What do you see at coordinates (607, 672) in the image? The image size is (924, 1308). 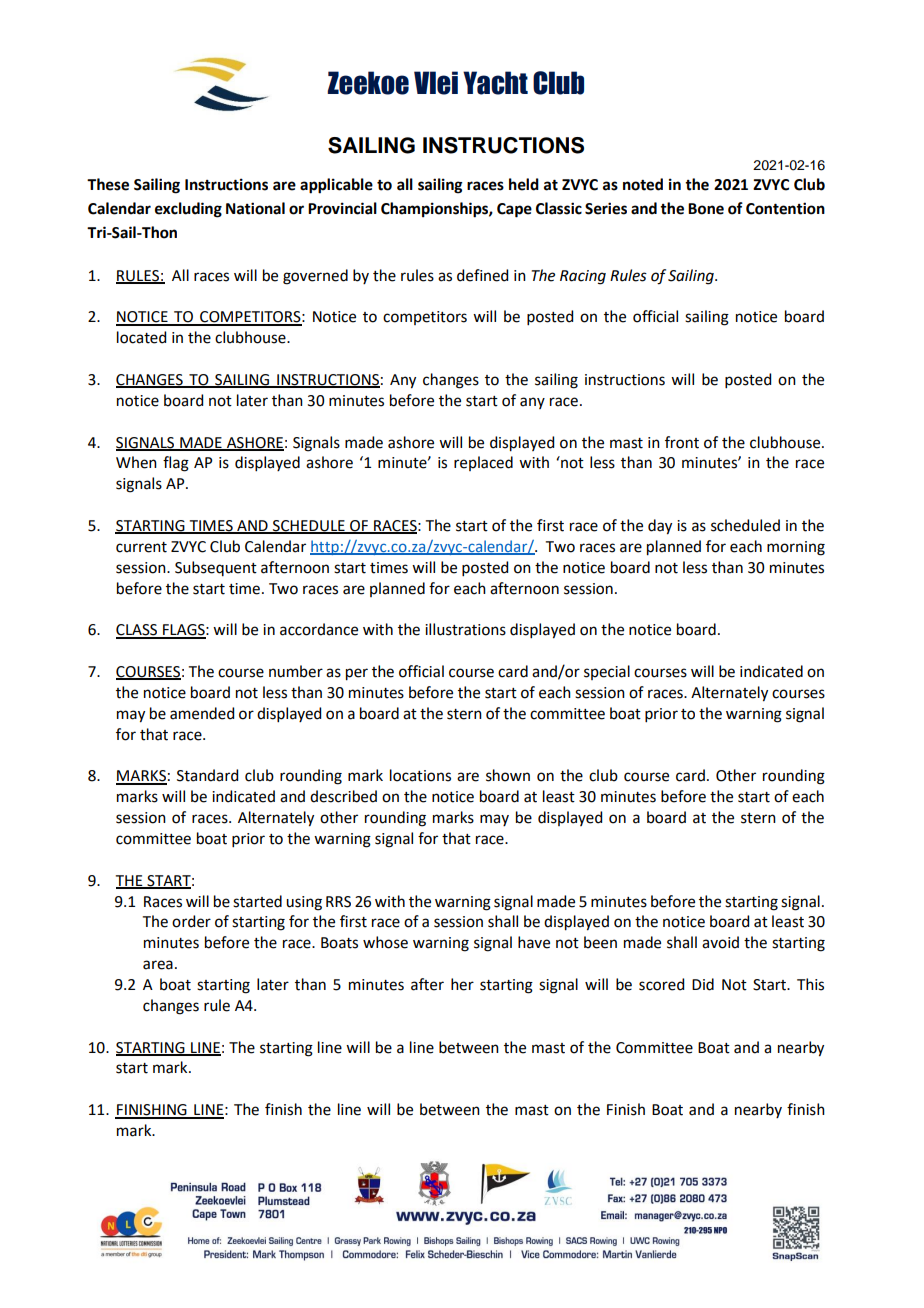 I see `special` at bounding box center [607, 672].
